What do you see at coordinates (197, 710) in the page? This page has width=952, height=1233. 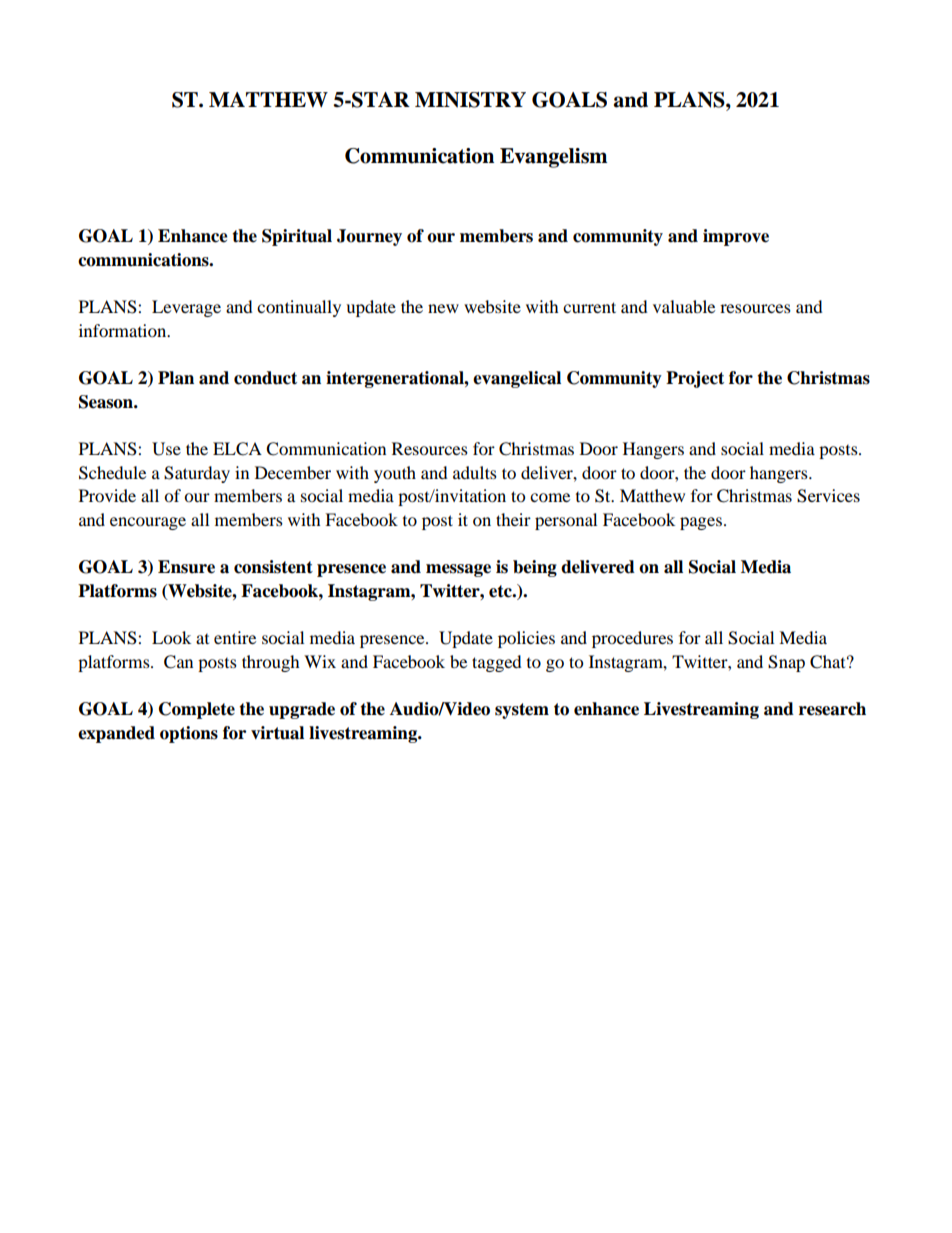 I see `Complete` at bounding box center [197, 710].
